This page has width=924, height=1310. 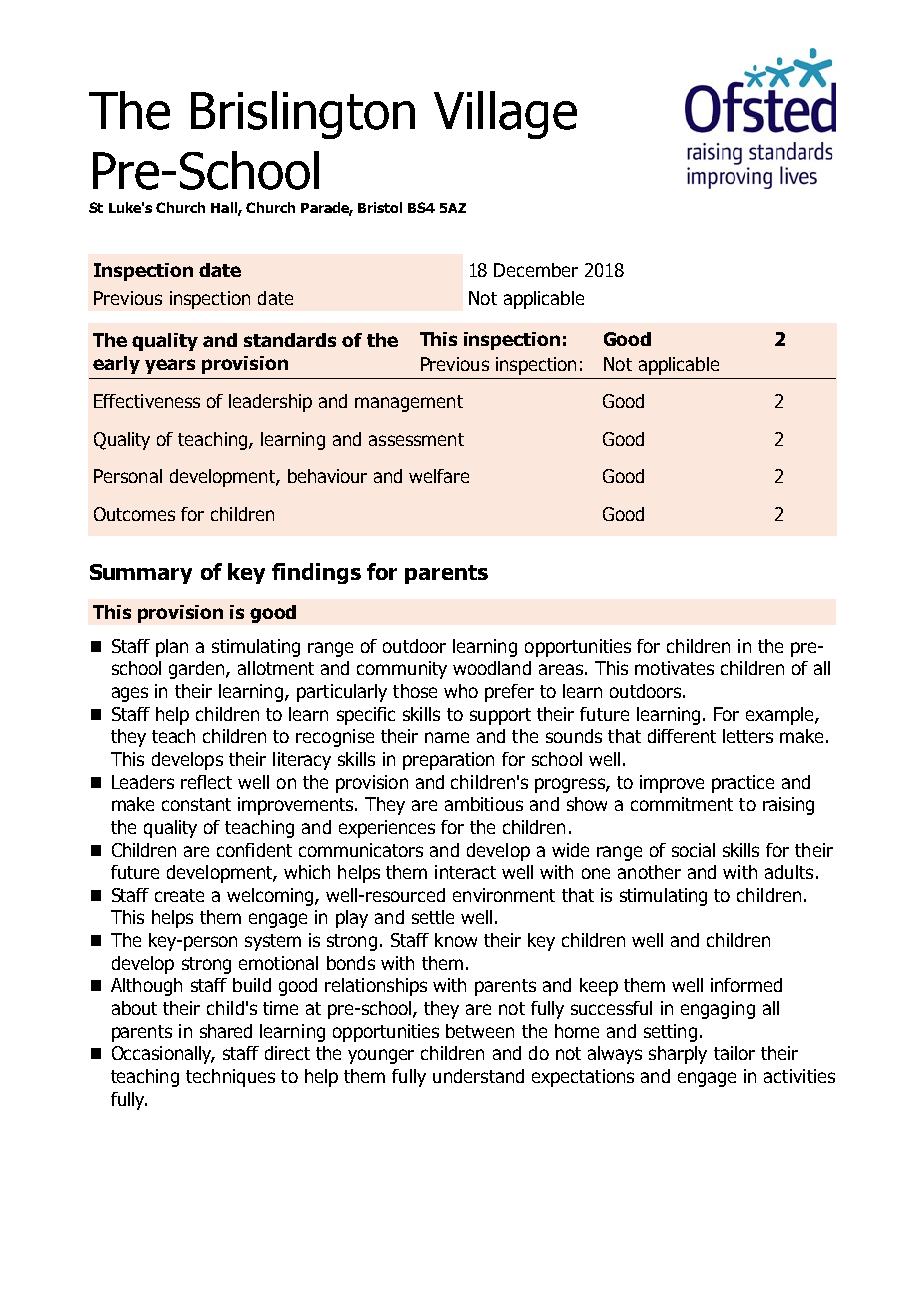 I want to click on Occasionally, so click(x=163, y=1055).
